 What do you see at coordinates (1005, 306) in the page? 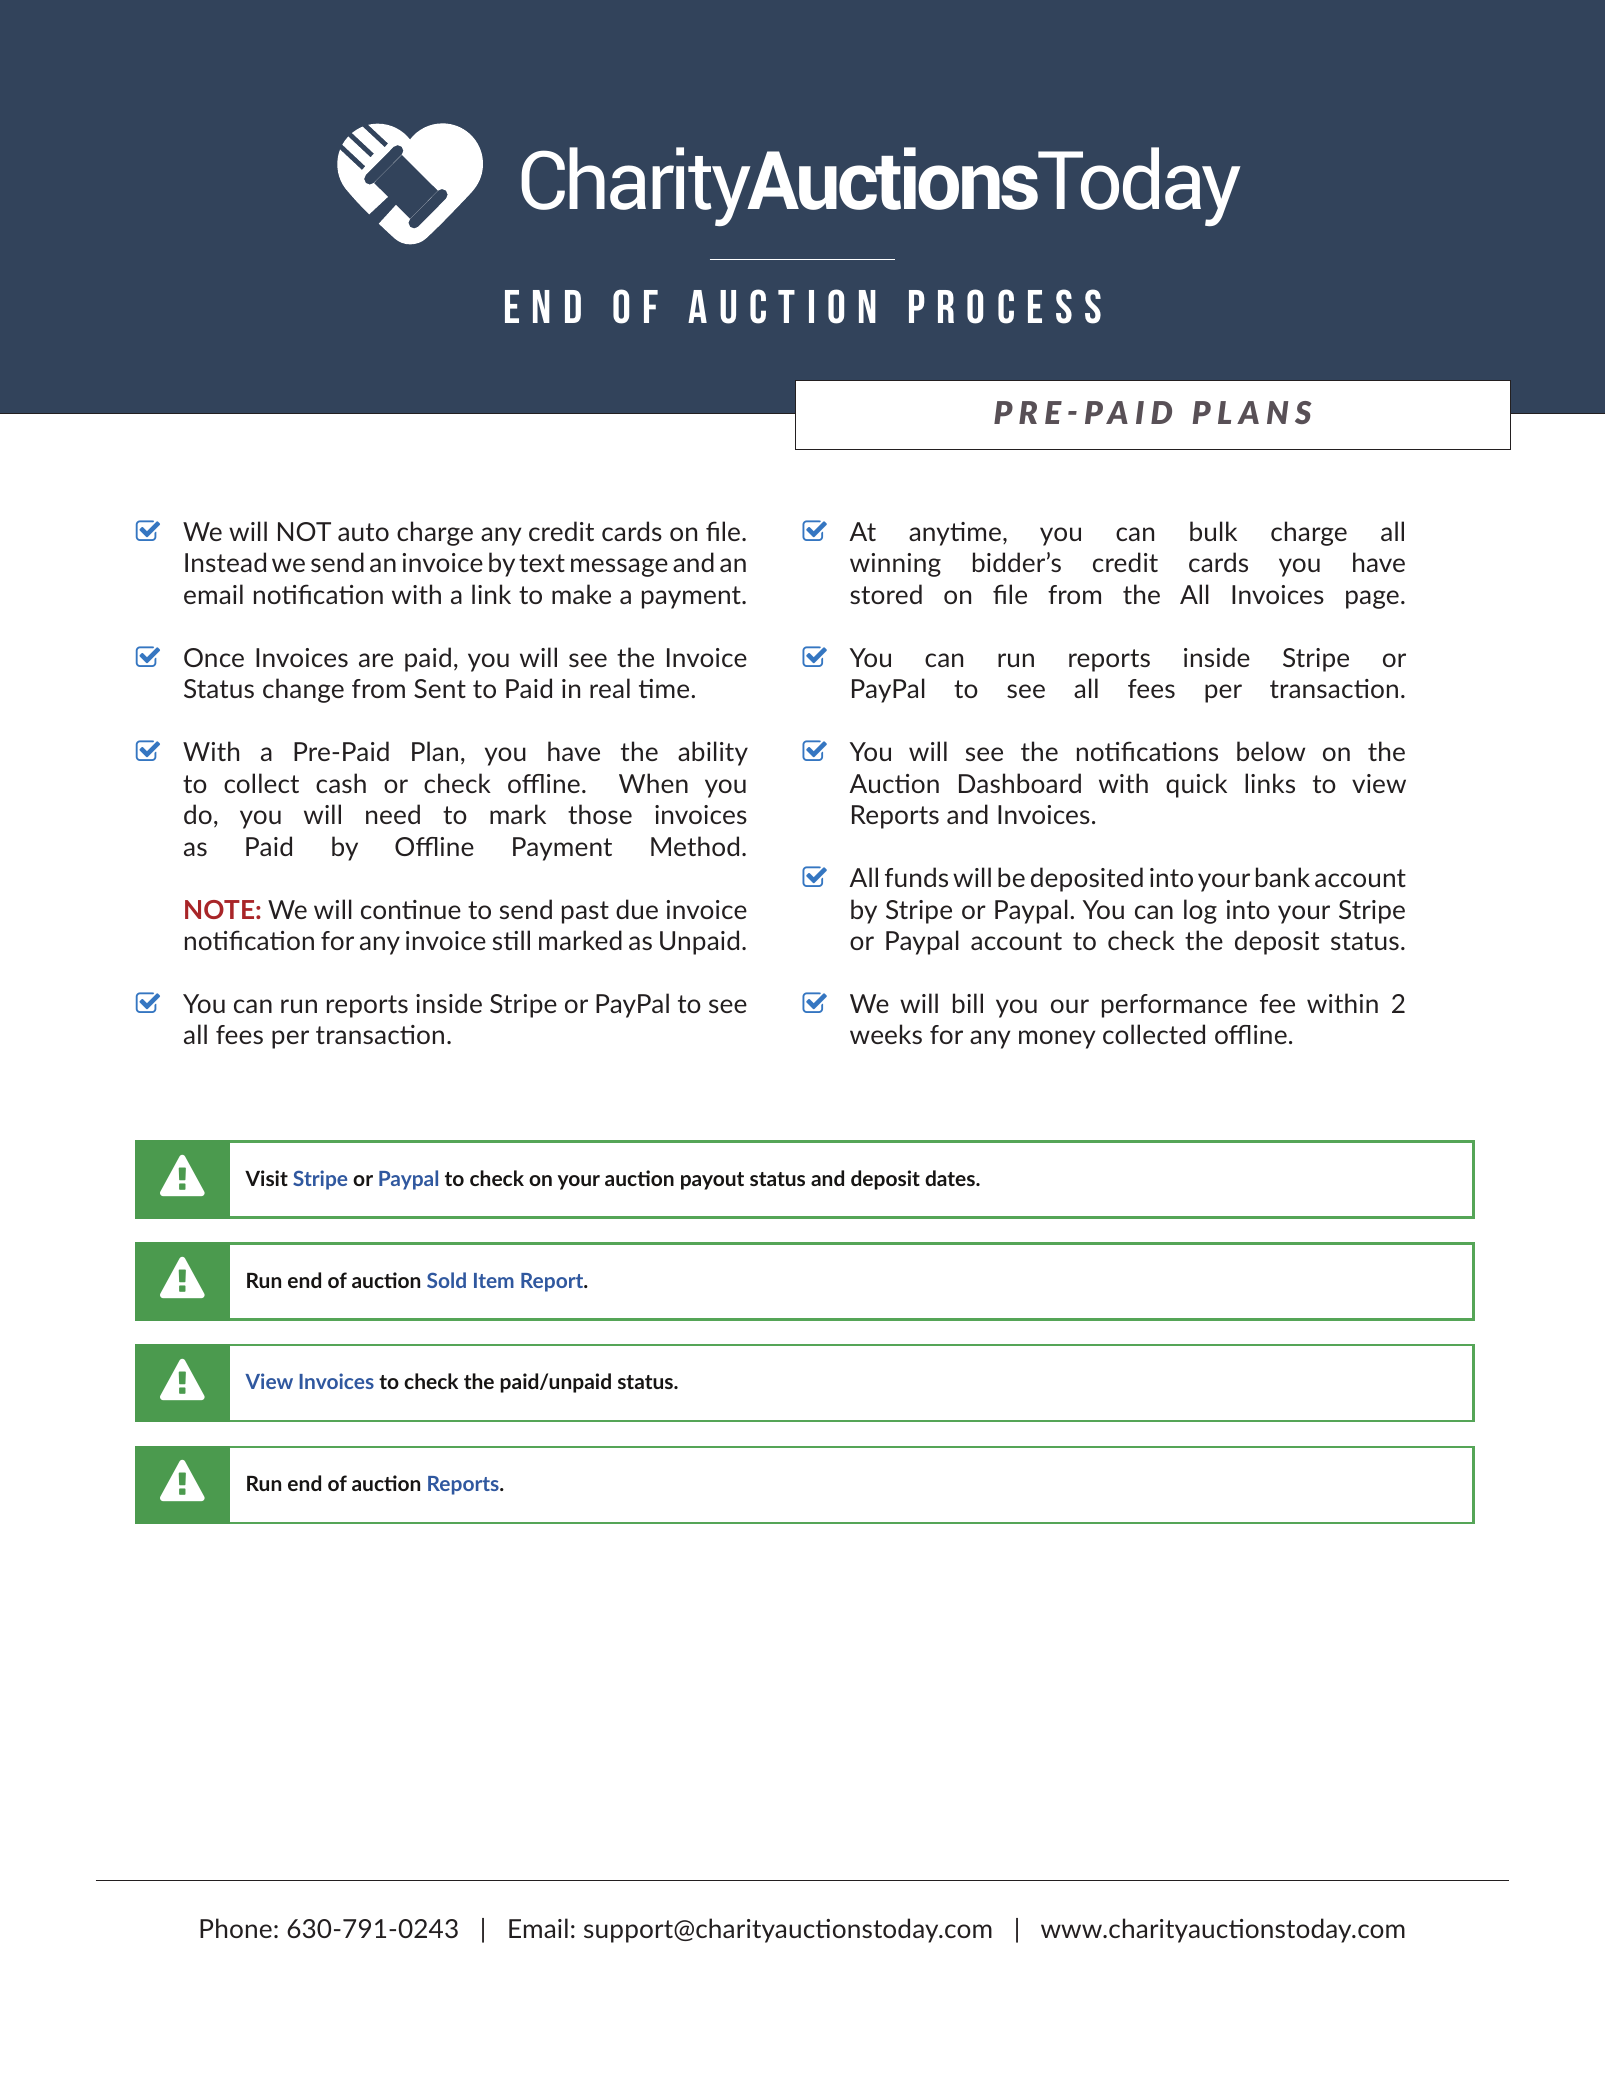
I see `PROCESS` at bounding box center [1005, 306].
